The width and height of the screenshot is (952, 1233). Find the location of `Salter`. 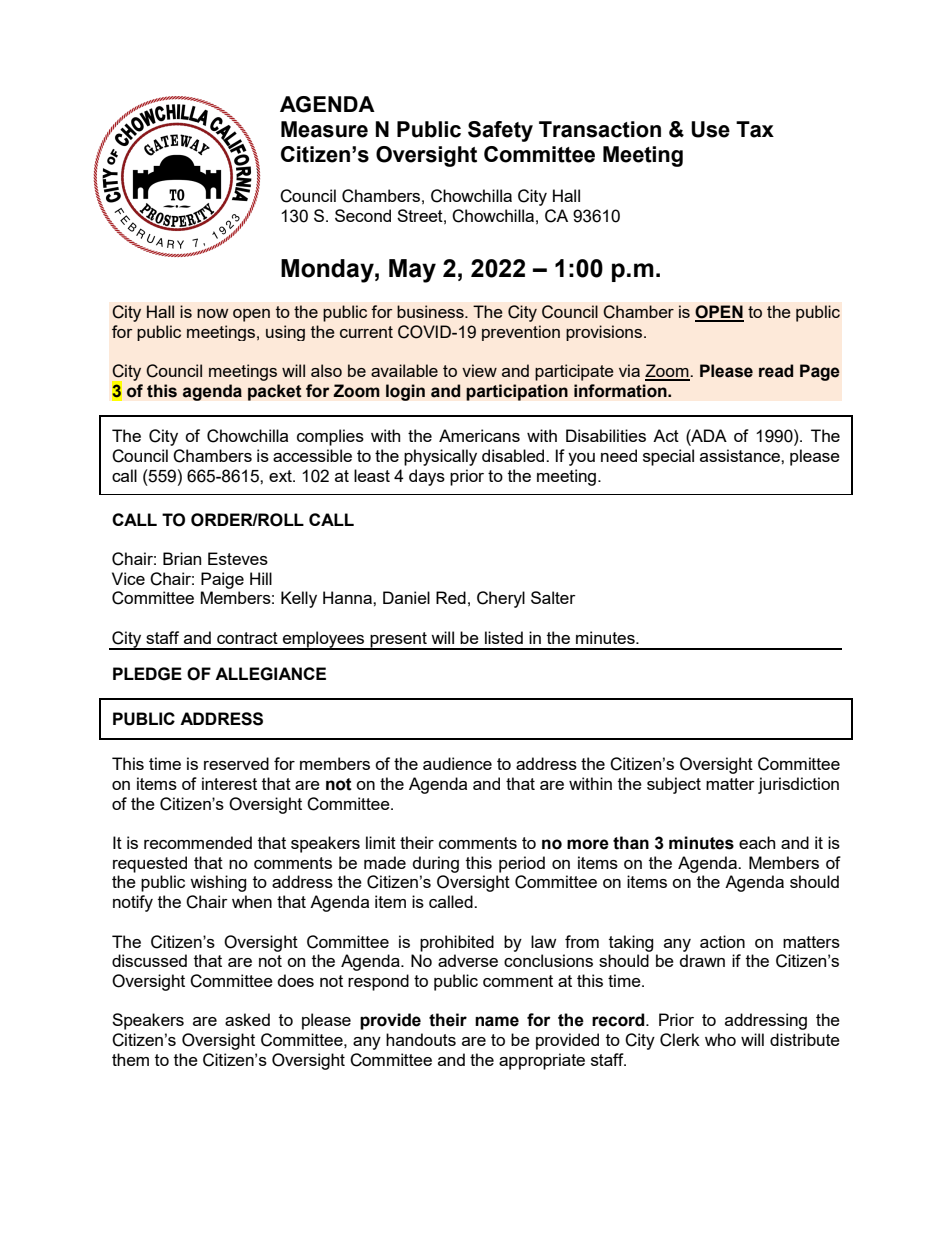

Salter is located at coordinates (553, 597).
